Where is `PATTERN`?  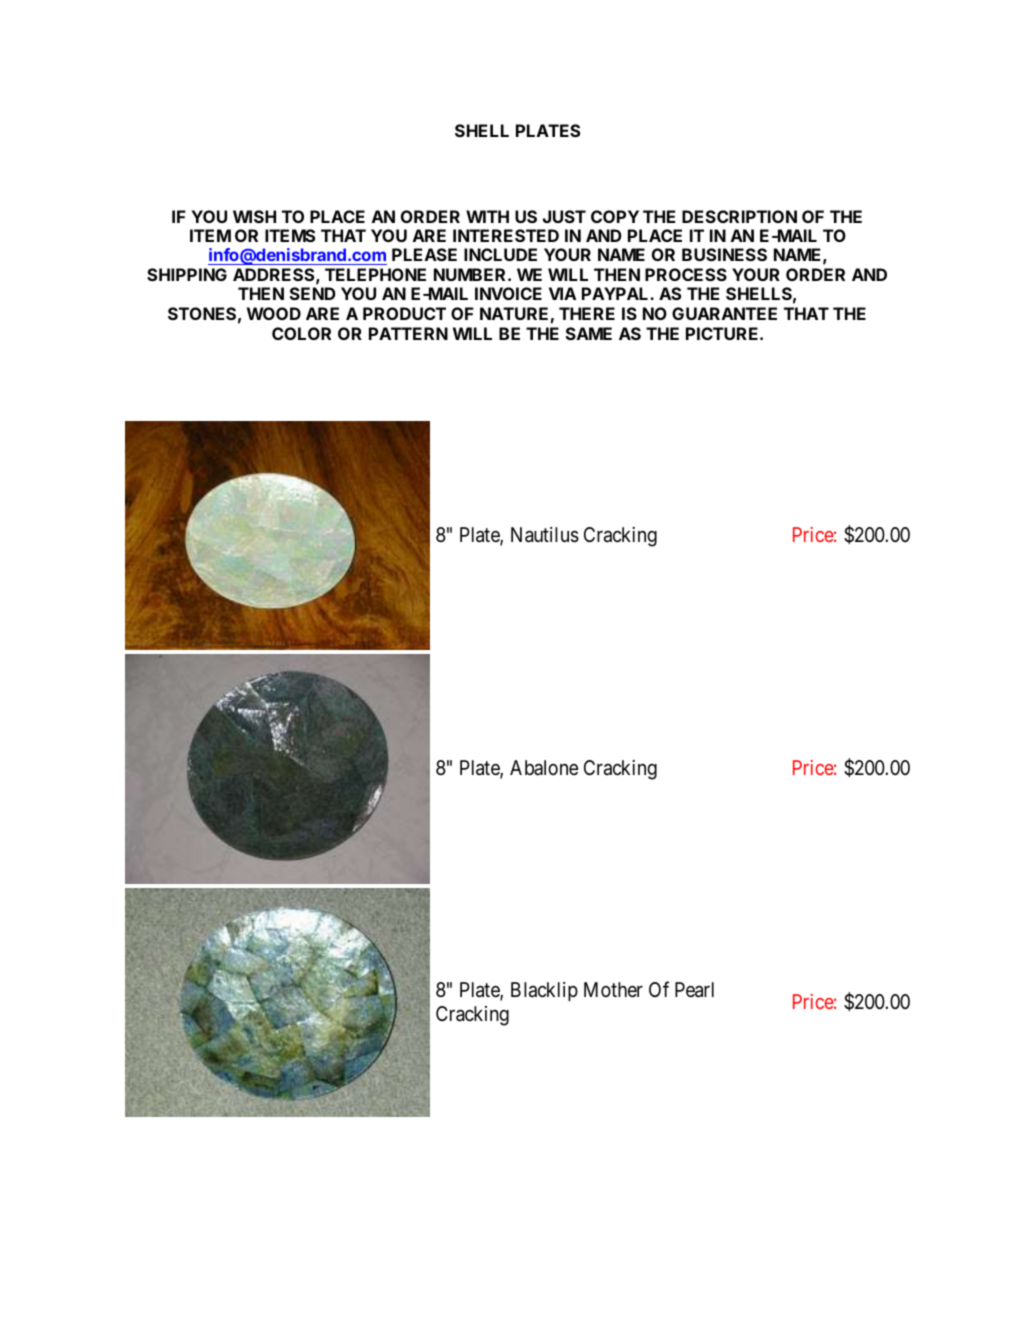 PATTERN is located at coordinates (408, 333).
